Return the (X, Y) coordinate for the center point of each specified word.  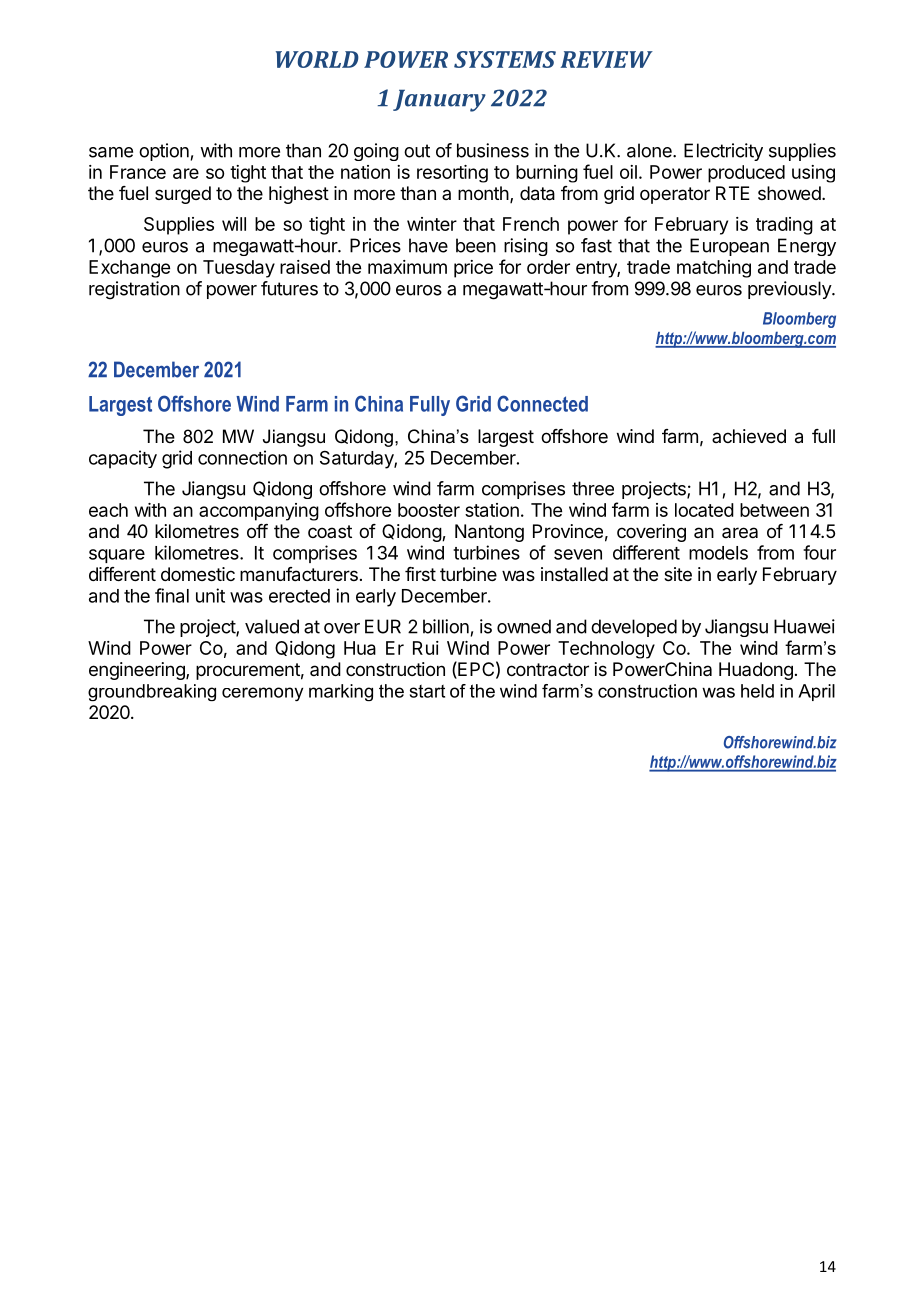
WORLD (317, 59)
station (492, 510)
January (439, 100)
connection (242, 457)
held (757, 691)
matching (714, 269)
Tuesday (239, 269)
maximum (407, 267)
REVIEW (607, 59)
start (427, 691)
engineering (138, 671)
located (704, 510)
